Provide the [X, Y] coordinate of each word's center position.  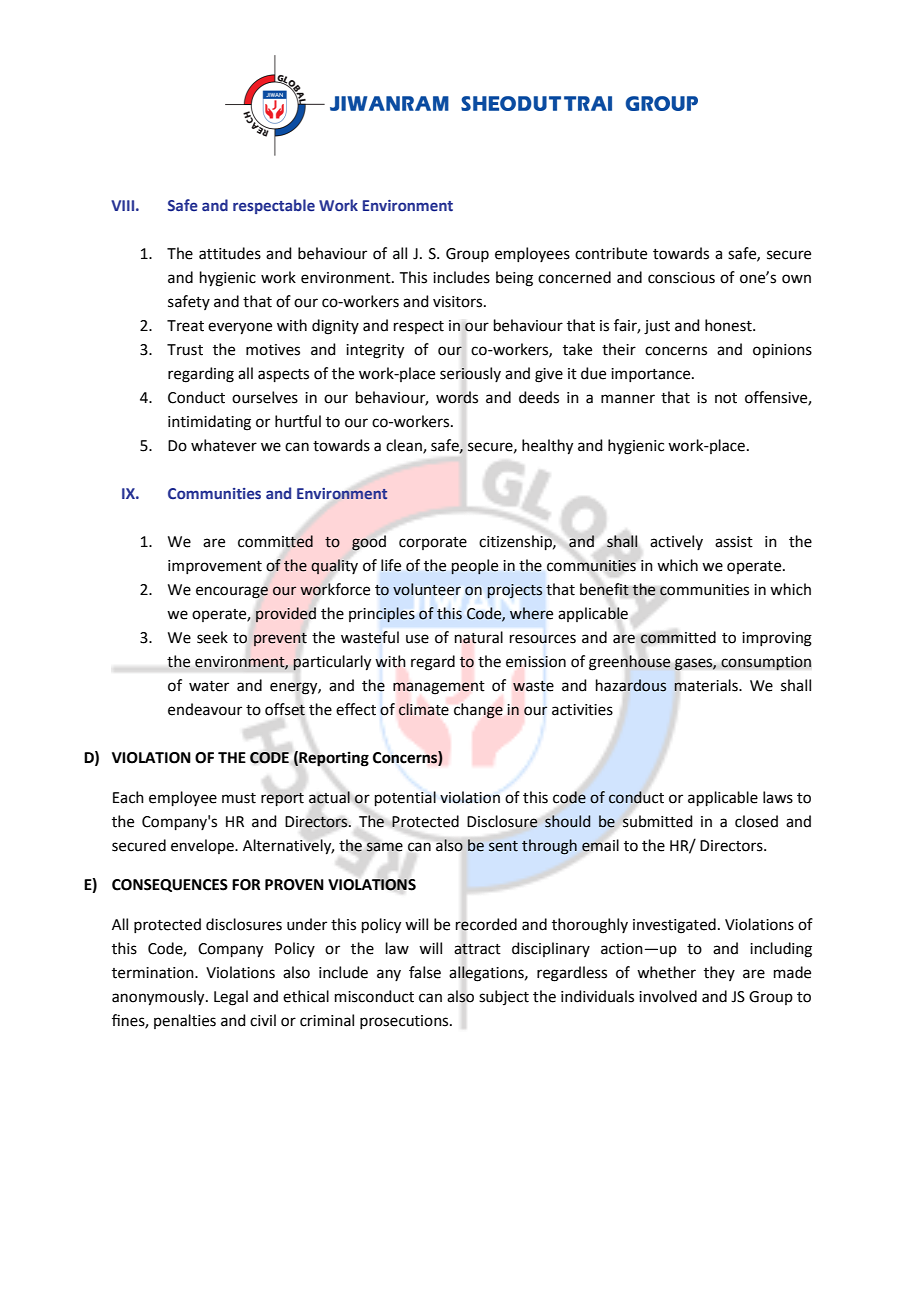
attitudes [230, 253]
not [726, 398]
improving [777, 639]
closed [756, 821]
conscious [681, 278]
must [239, 798]
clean [405, 446]
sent [503, 846]
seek [212, 637]
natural [479, 637]
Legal [231, 998]
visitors [459, 302]
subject [504, 997]
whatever [224, 445]
